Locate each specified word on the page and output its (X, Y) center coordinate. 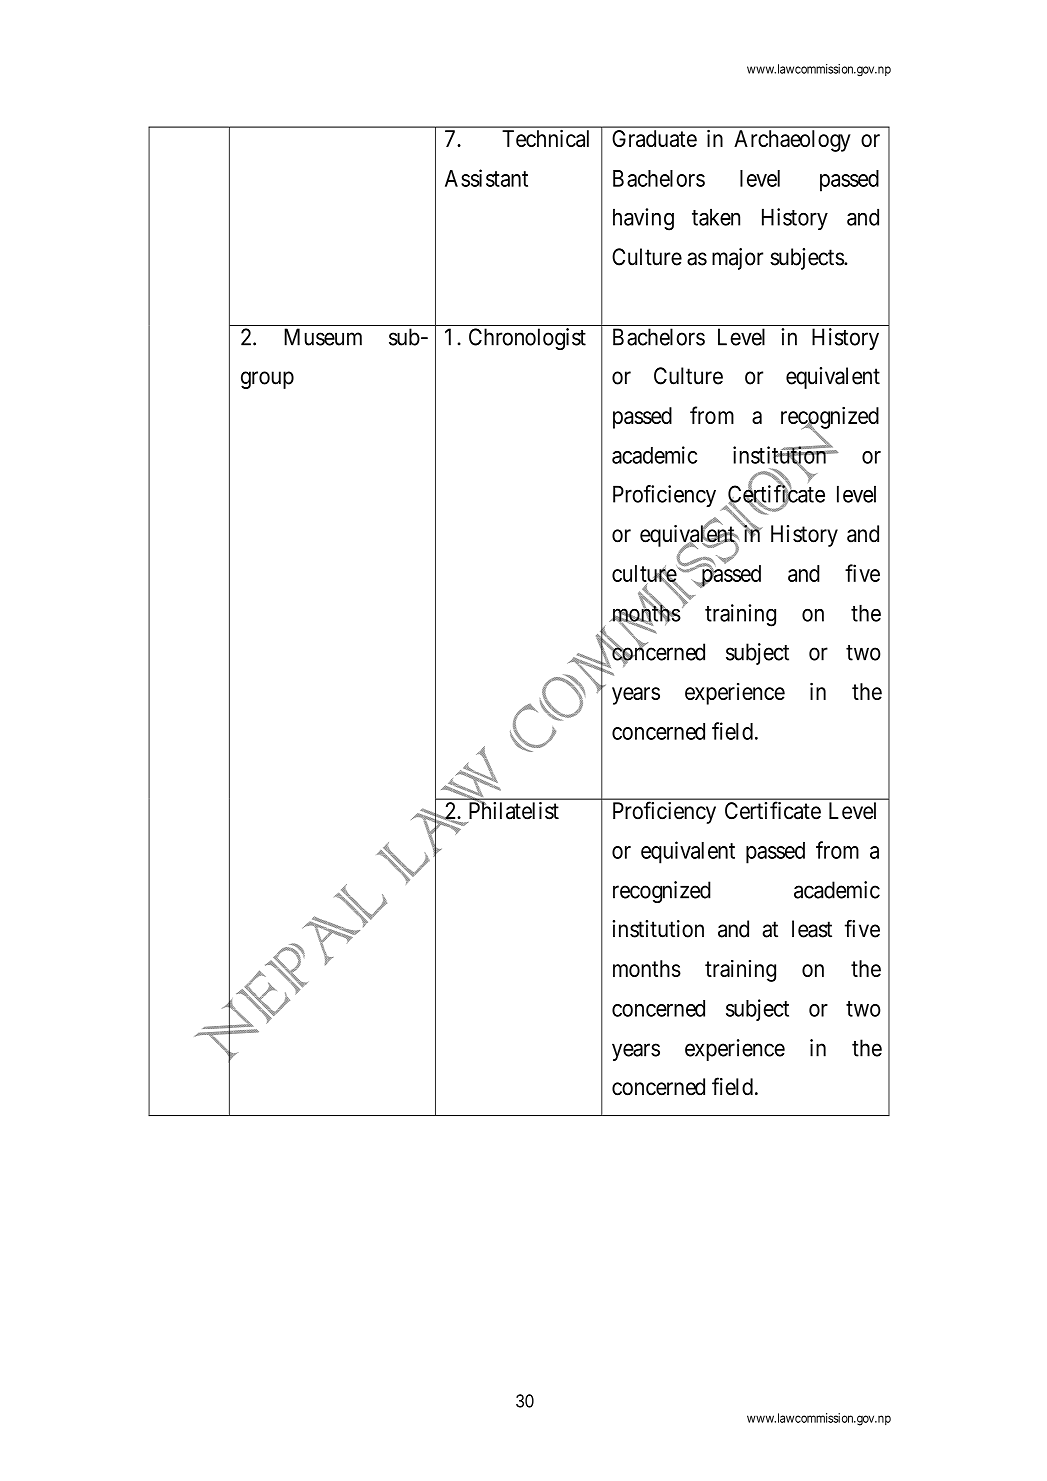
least (812, 929)
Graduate (654, 138)
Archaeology (792, 141)
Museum (323, 337)
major (737, 259)
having (643, 219)
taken (716, 217)
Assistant (486, 178)
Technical (545, 138)
